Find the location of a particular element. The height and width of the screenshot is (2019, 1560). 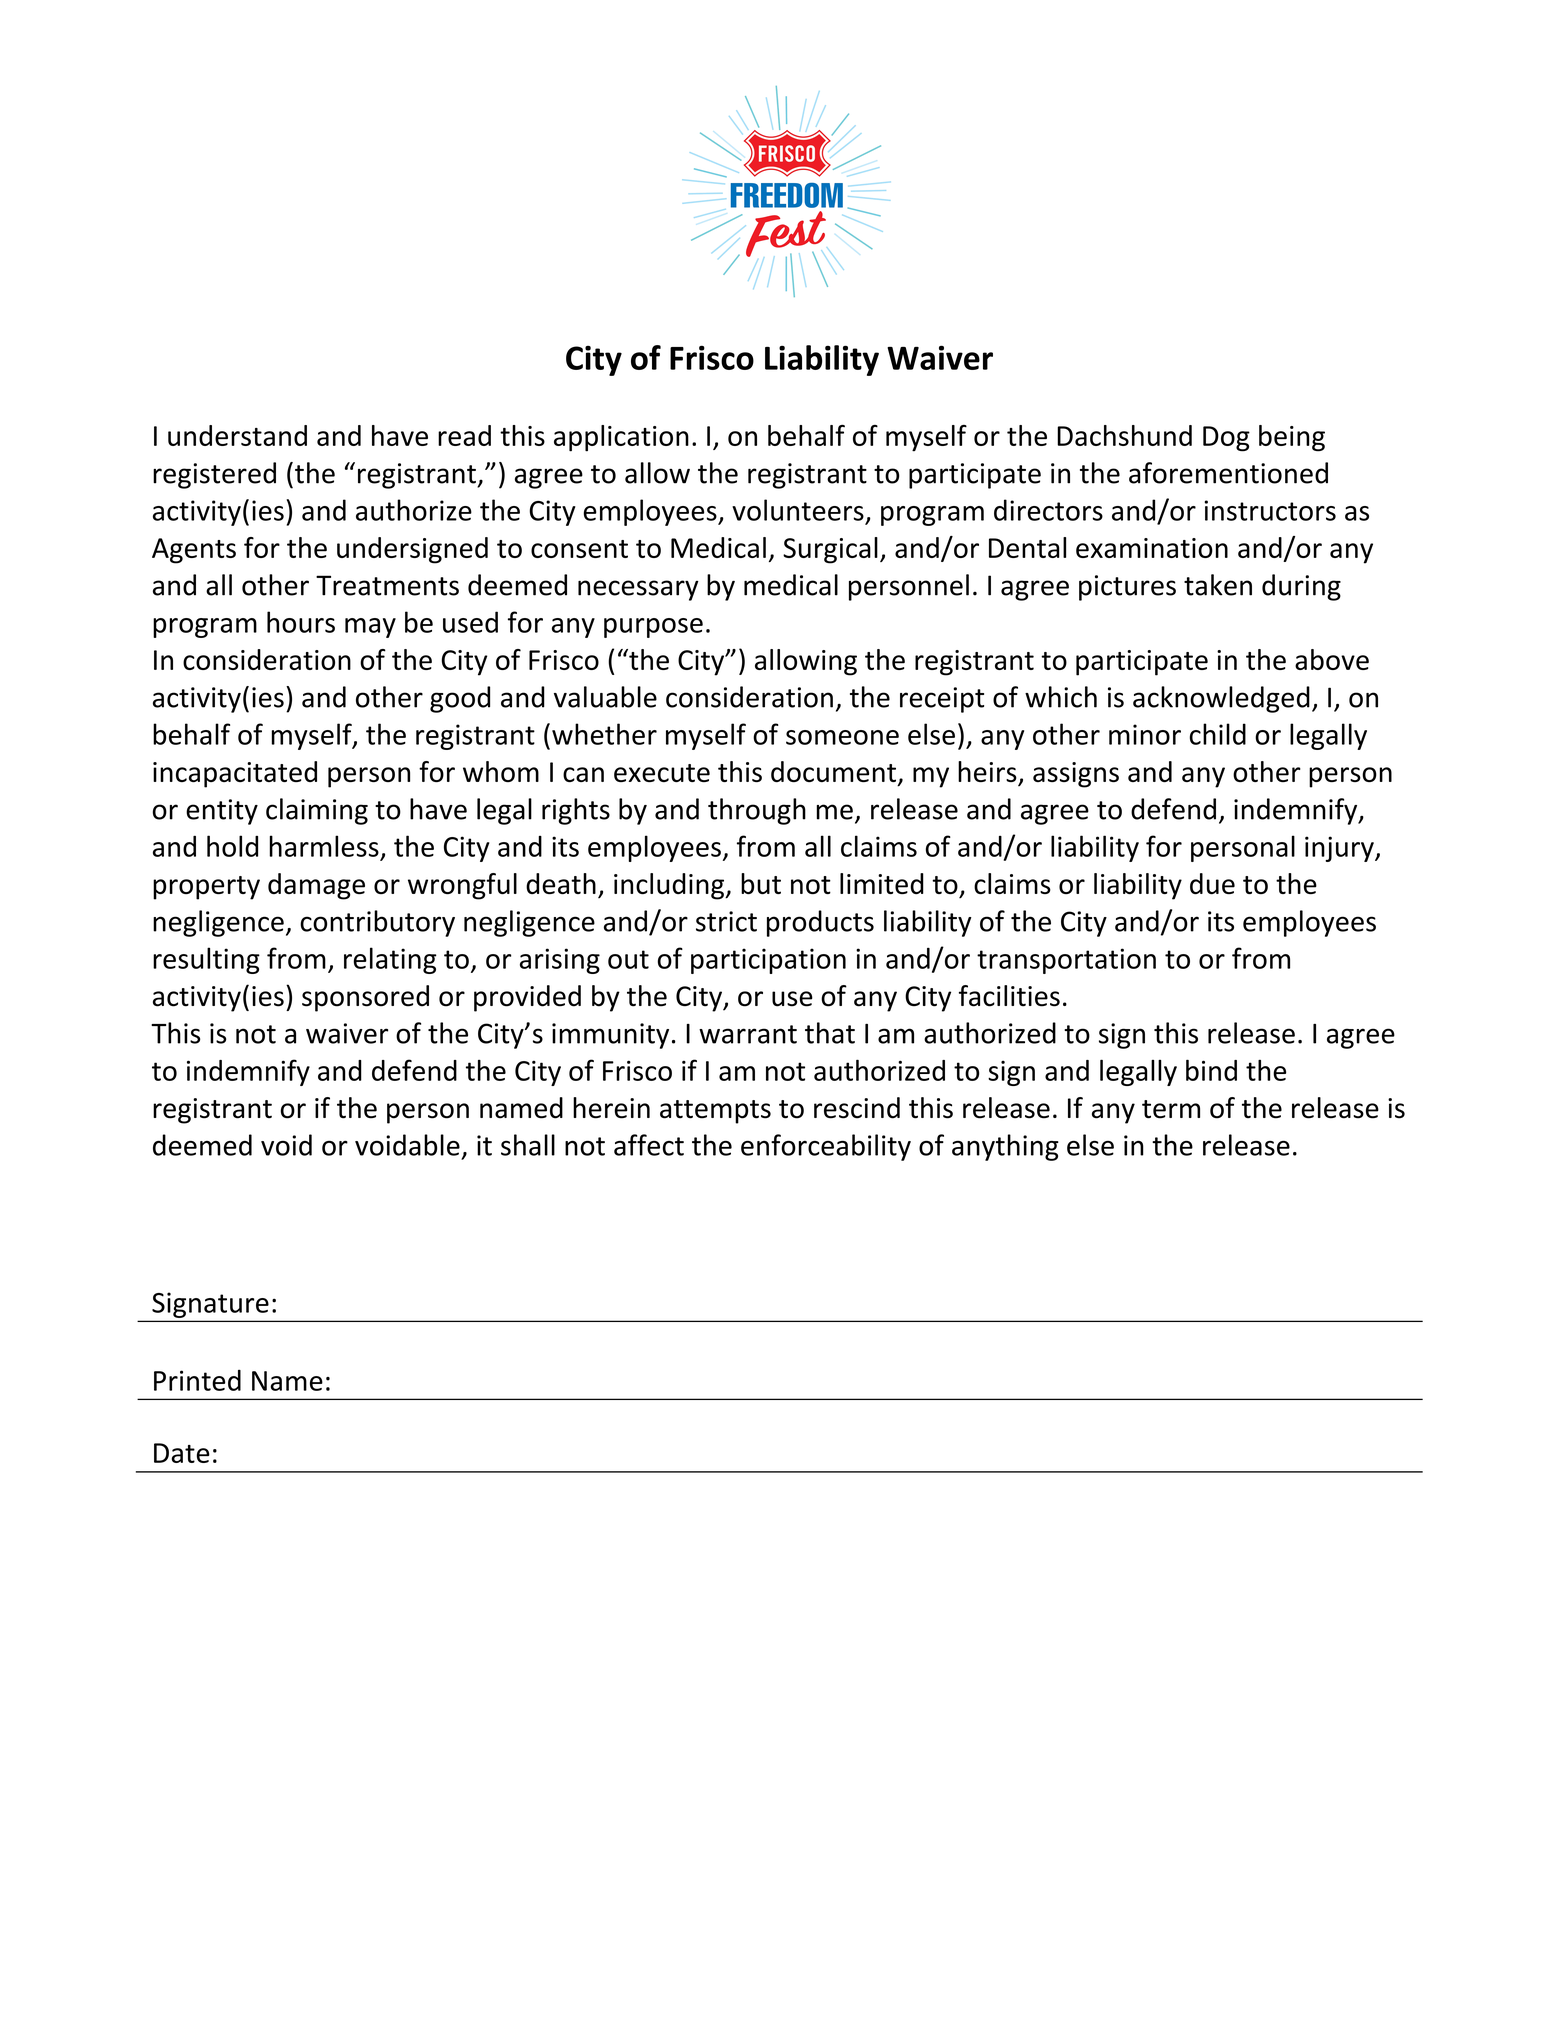

Printed is located at coordinates (197, 1380).
